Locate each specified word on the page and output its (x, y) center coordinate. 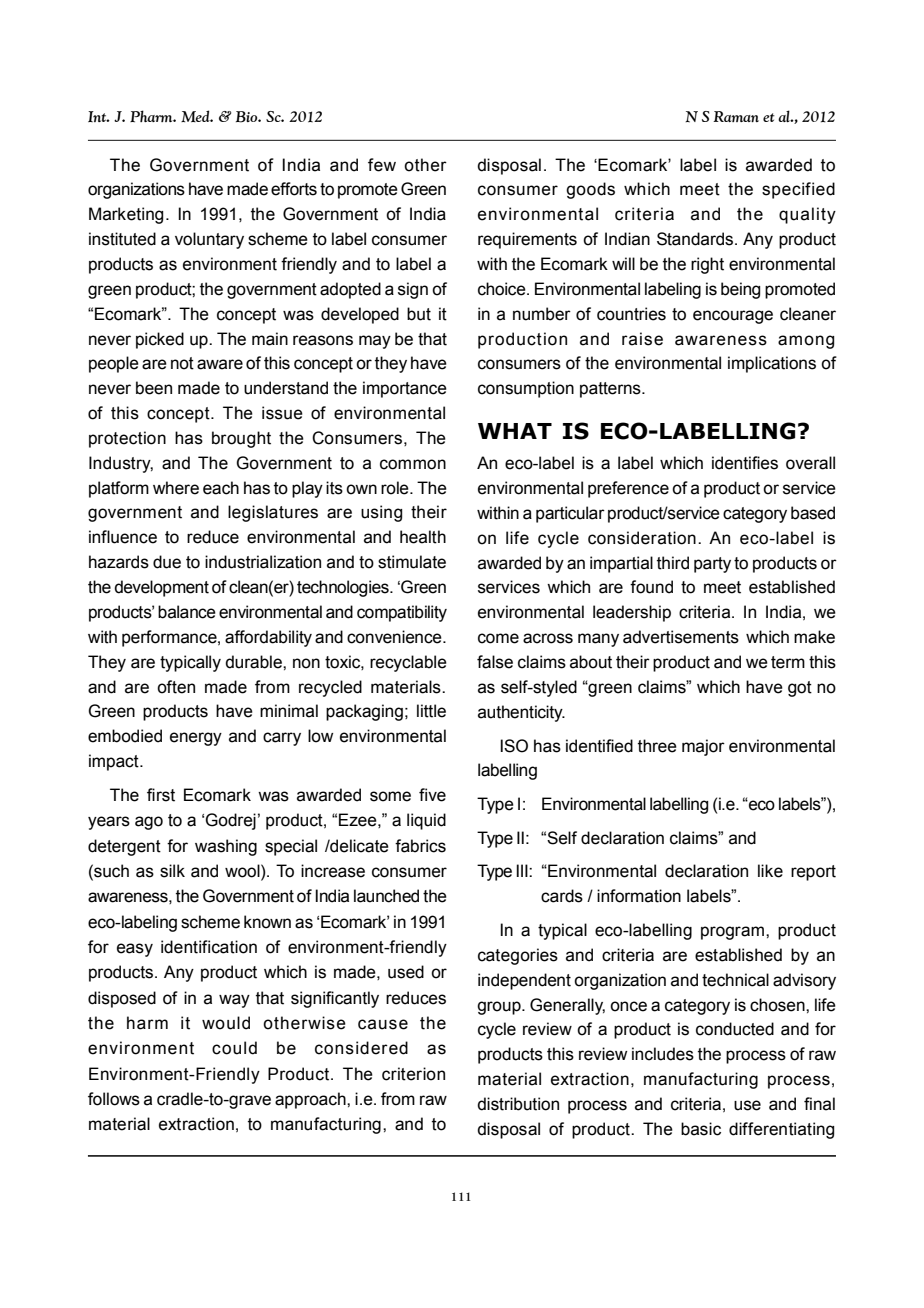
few (382, 165)
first (161, 795)
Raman (736, 116)
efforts (294, 189)
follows (114, 1099)
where (176, 488)
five (432, 795)
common (413, 464)
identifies (745, 463)
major (703, 747)
